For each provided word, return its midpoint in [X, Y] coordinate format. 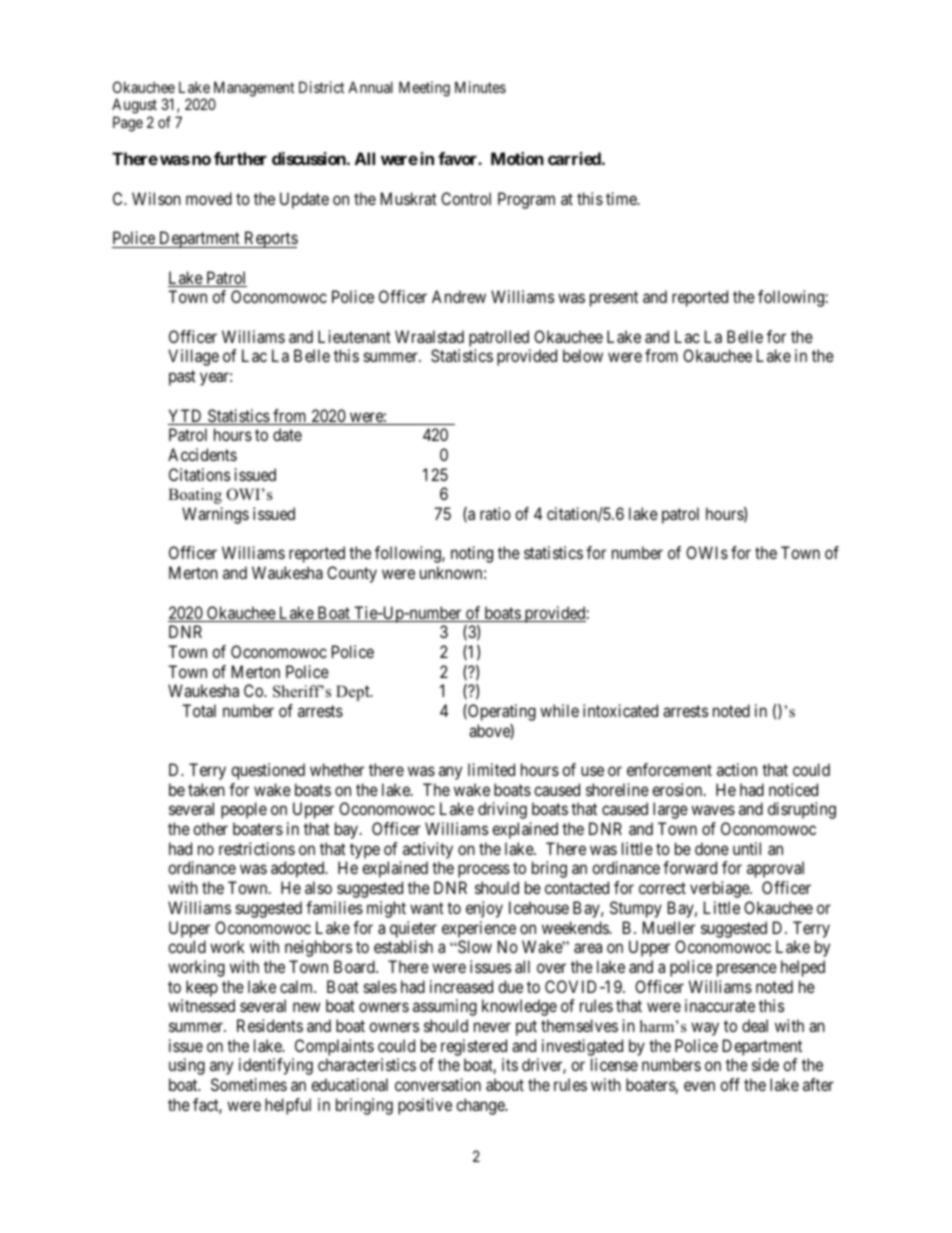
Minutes [480, 87]
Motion [517, 158]
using [187, 1066]
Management [252, 90]
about [505, 1084]
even [699, 1086]
